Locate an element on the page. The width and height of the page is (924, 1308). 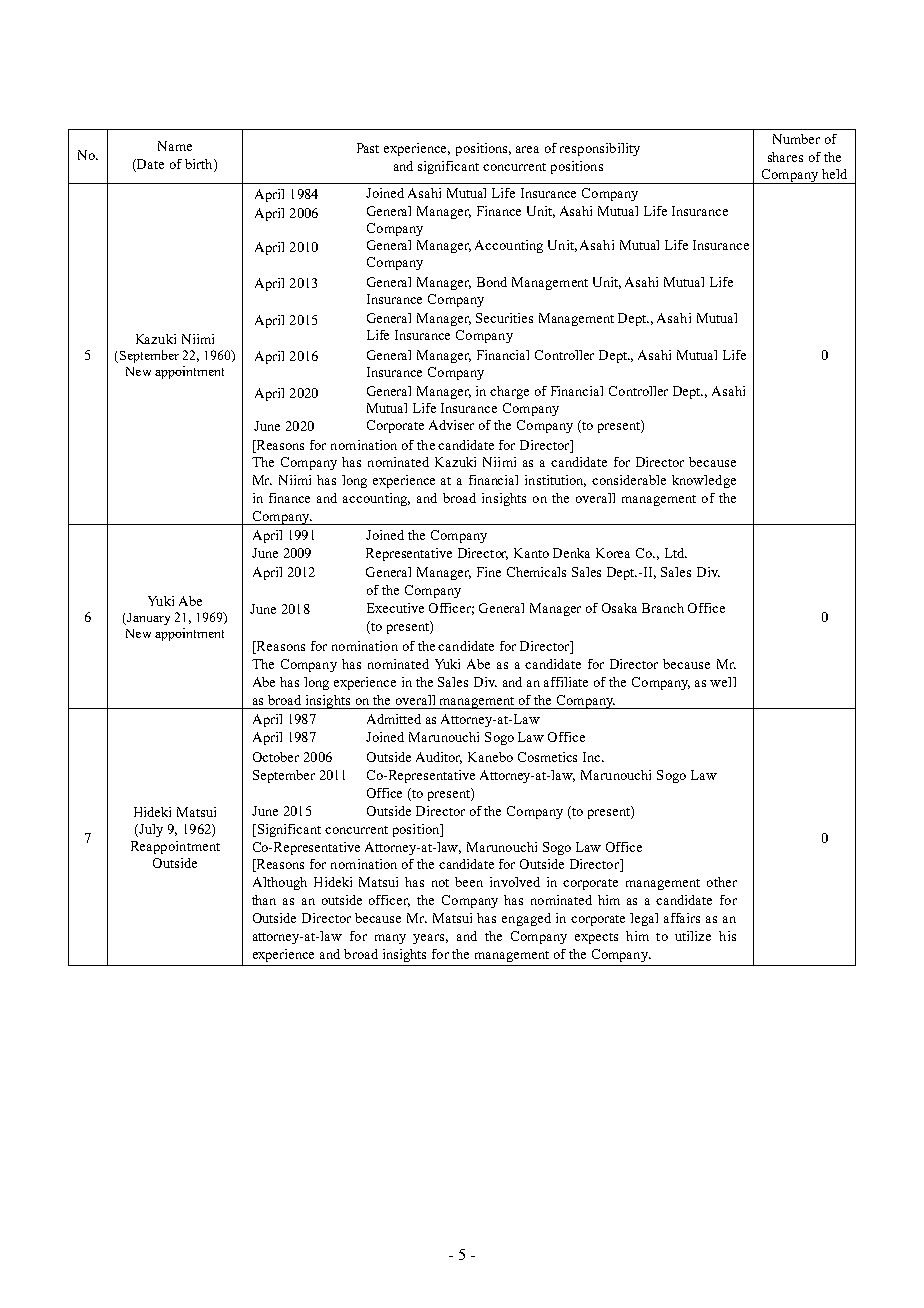
area is located at coordinates (527, 149).
